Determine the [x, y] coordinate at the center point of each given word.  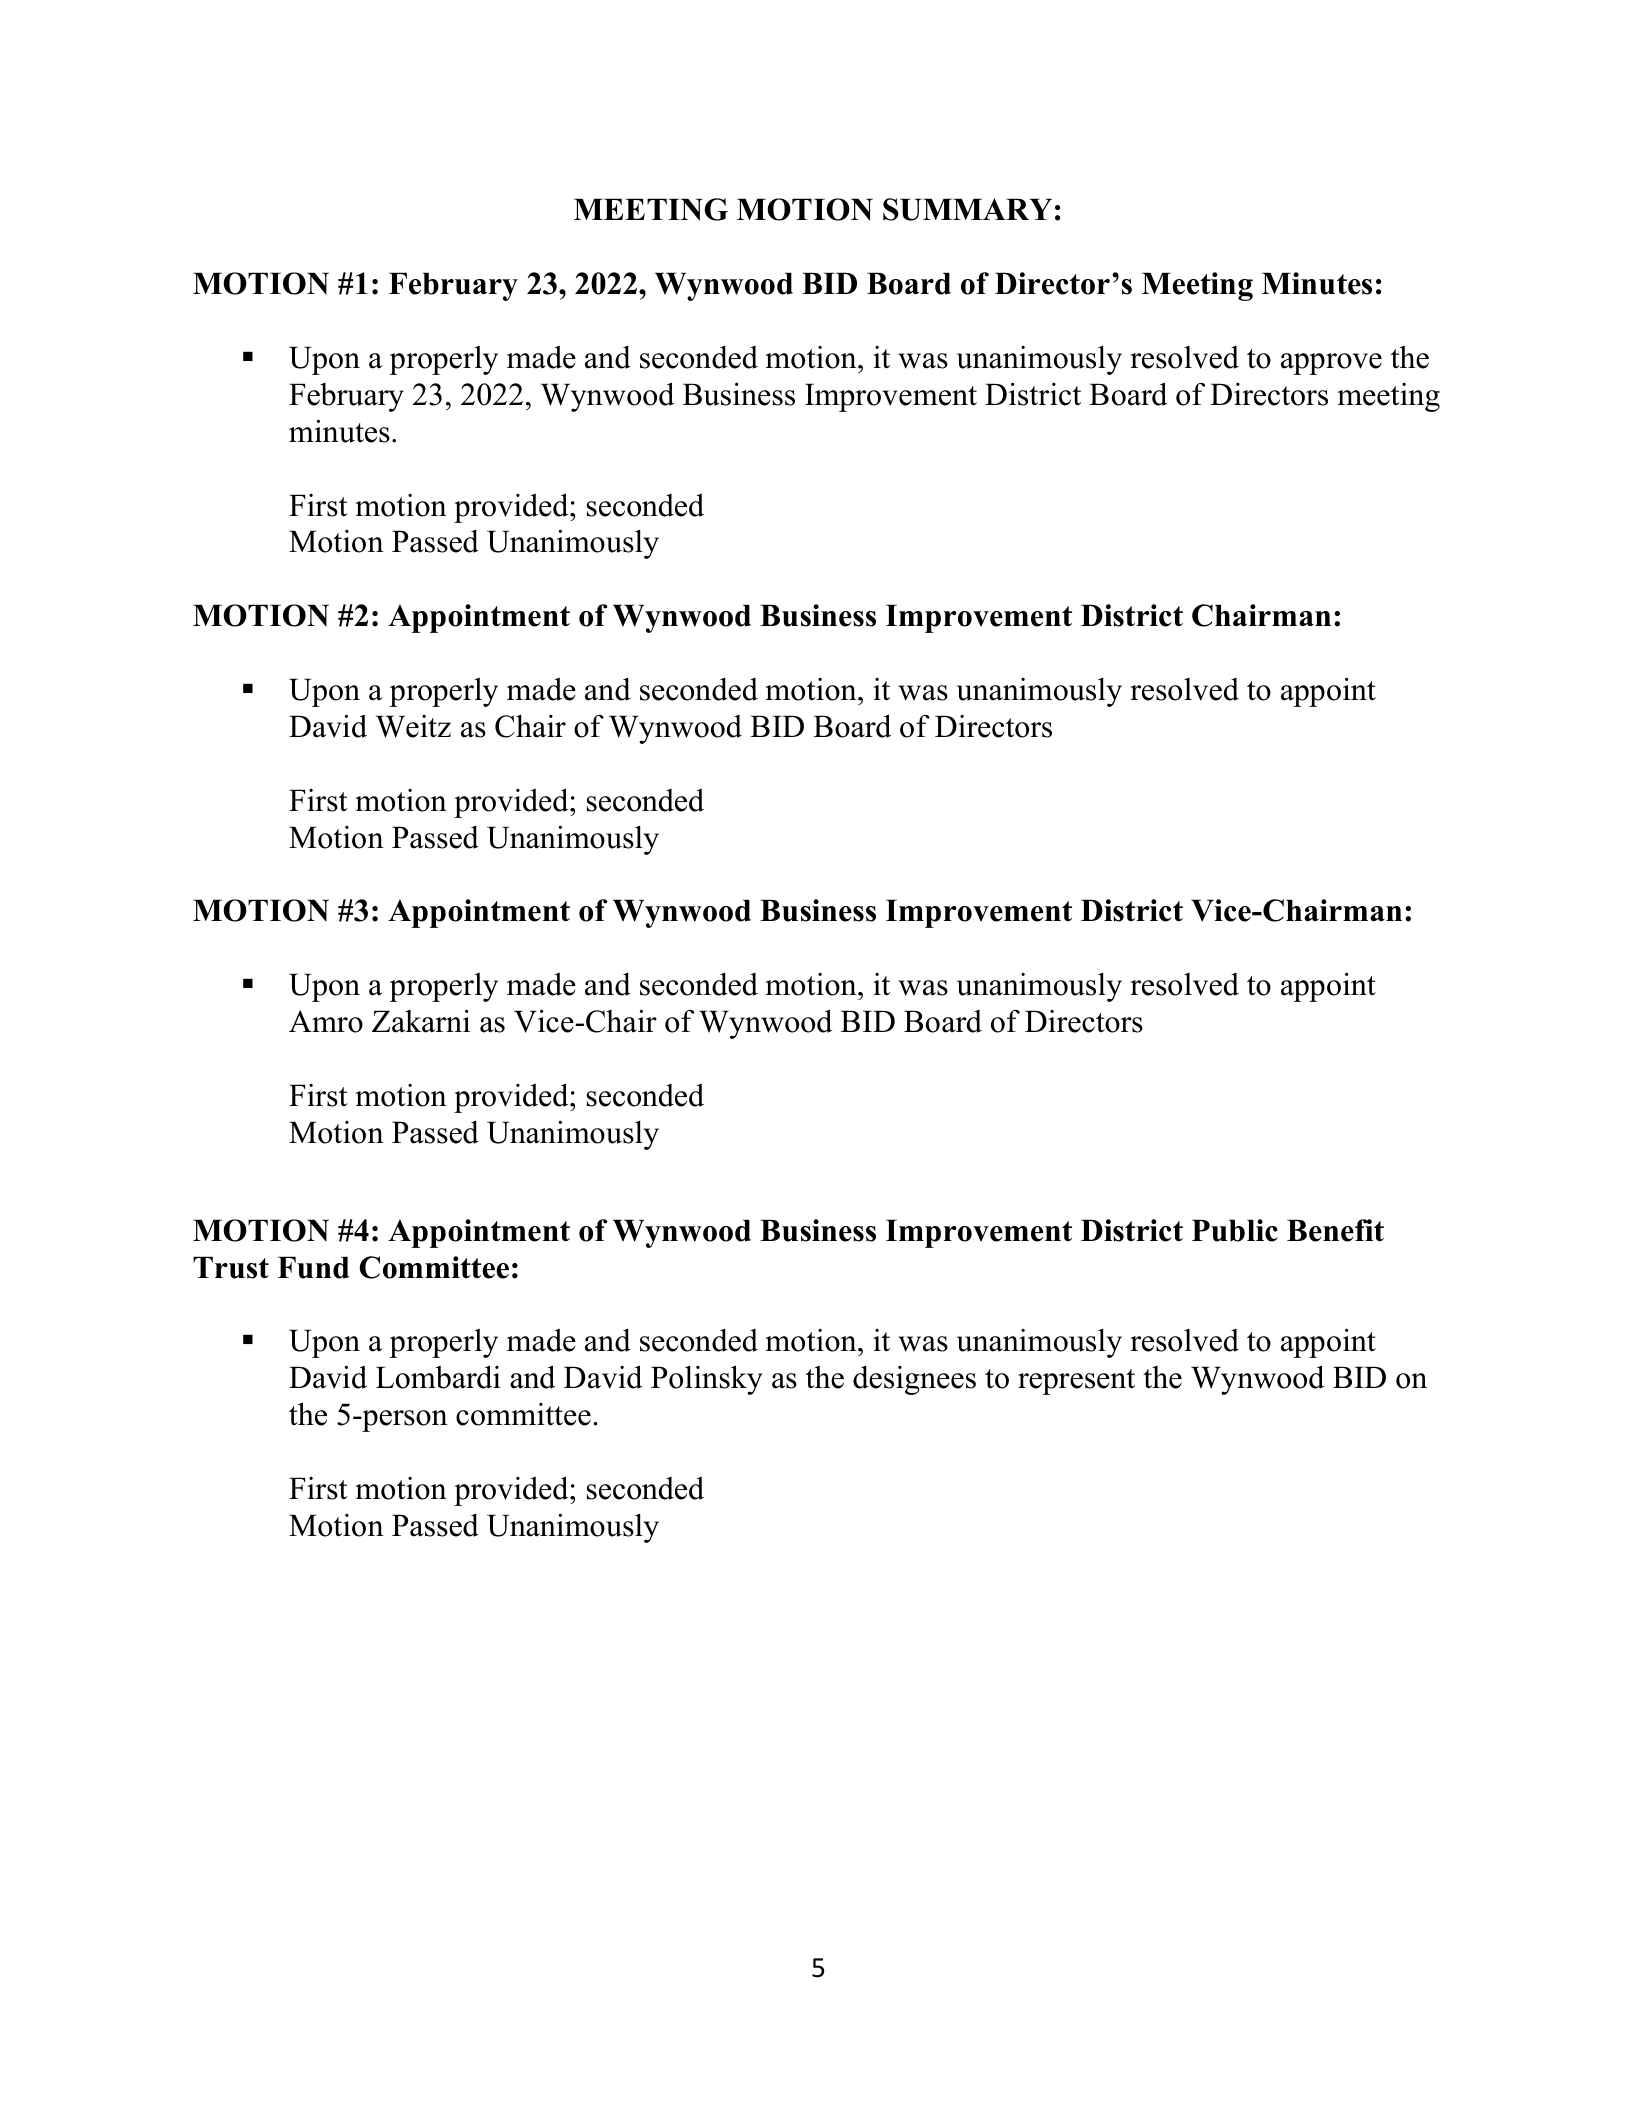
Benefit [1335, 1230]
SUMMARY [967, 209]
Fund [313, 1267]
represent [1076, 1382]
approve [1331, 364]
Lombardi [438, 1377]
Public [1235, 1230]
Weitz [413, 726]
